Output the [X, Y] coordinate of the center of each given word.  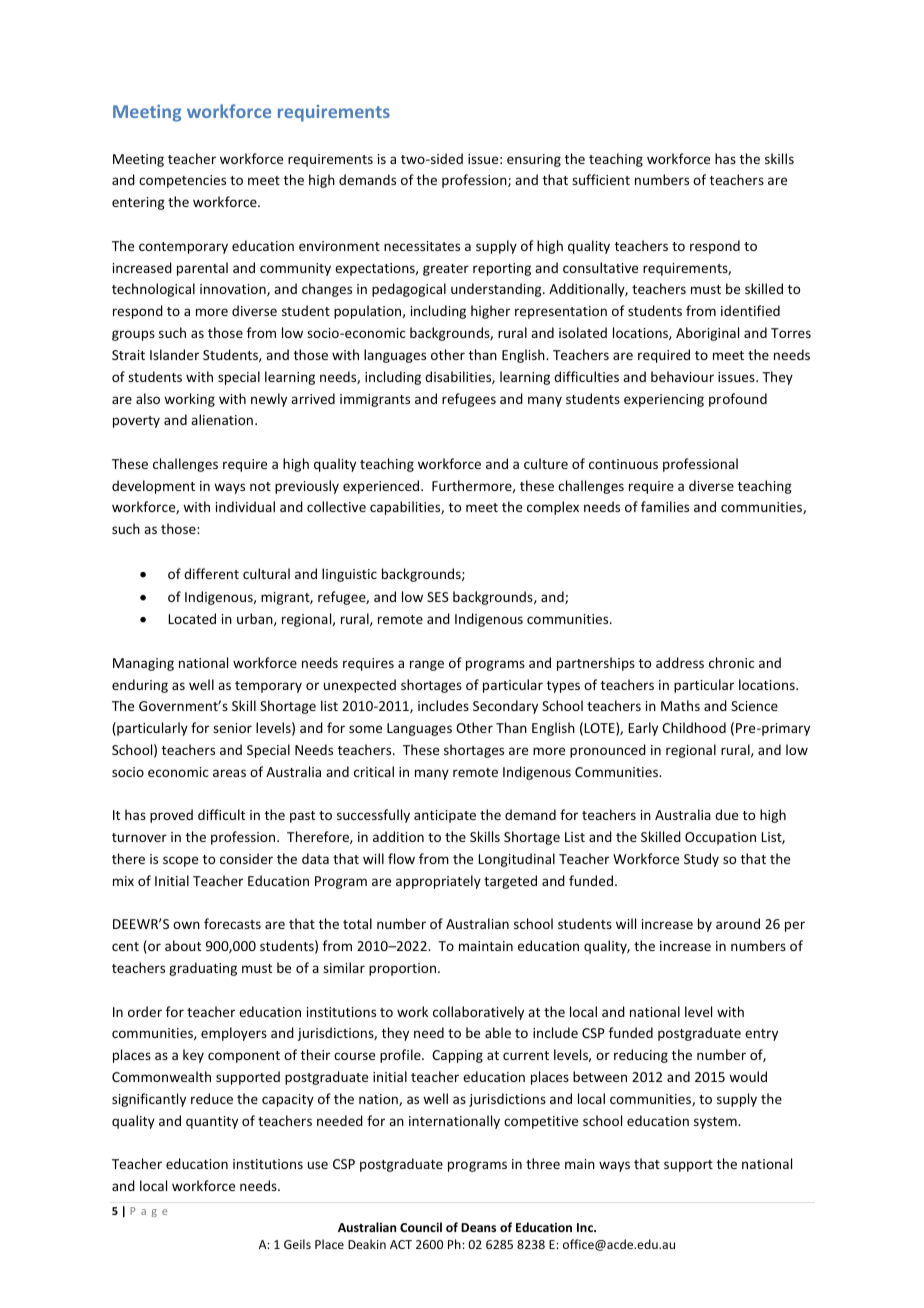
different [211, 573]
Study [701, 860]
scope [180, 861]
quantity [212, 1122]
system [716, 1123]
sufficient [601, 179]
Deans [478, 1227]
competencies [182, 181]
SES [438, 597]
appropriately [438, 882]
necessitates [422, 246]
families [665, 506]
